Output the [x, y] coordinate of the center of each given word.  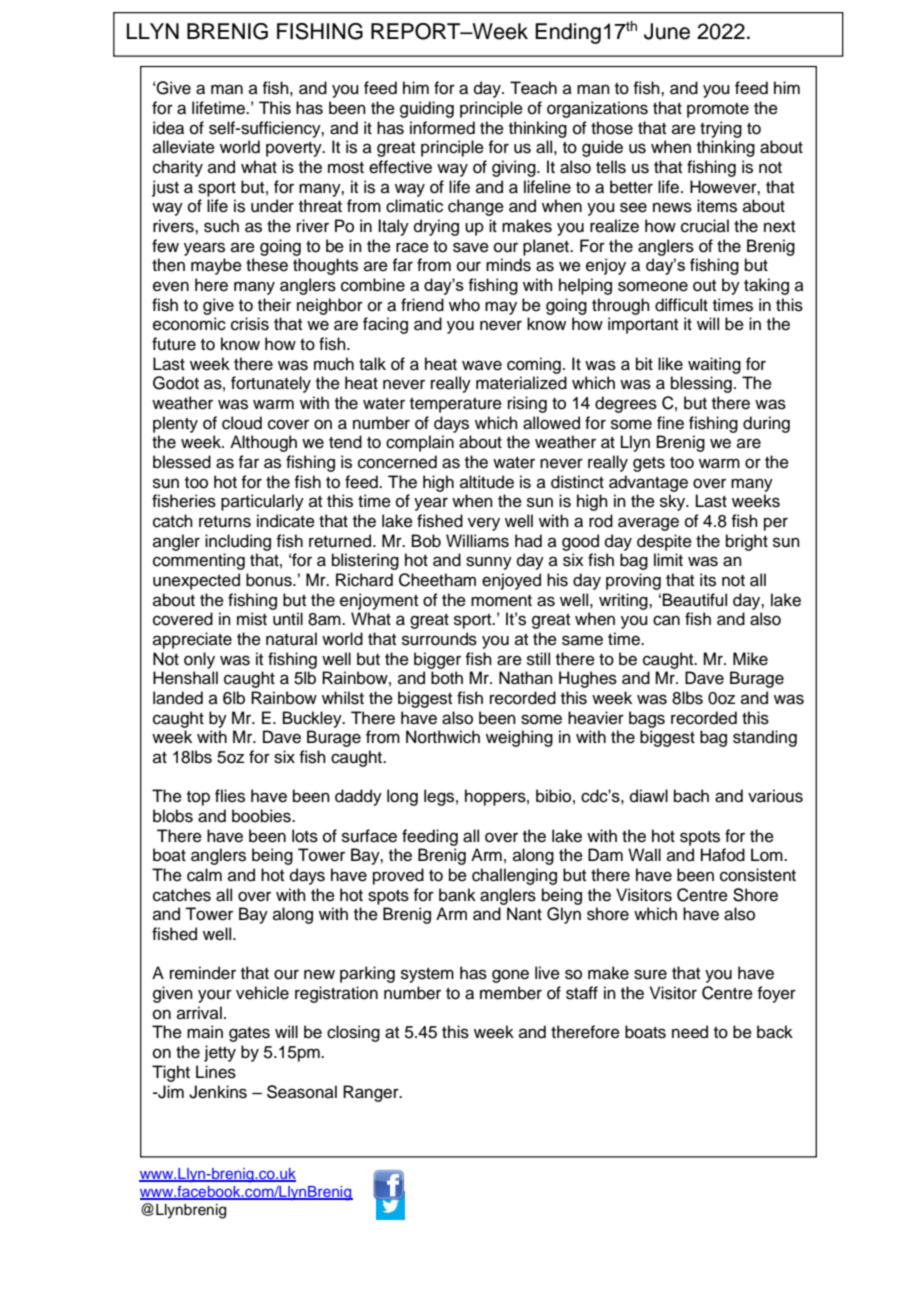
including [238, 542]
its [708, 580]
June [667, 31]
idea [168, 128]
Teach [533, 88]
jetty [220, 1053]
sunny [489, 563]
